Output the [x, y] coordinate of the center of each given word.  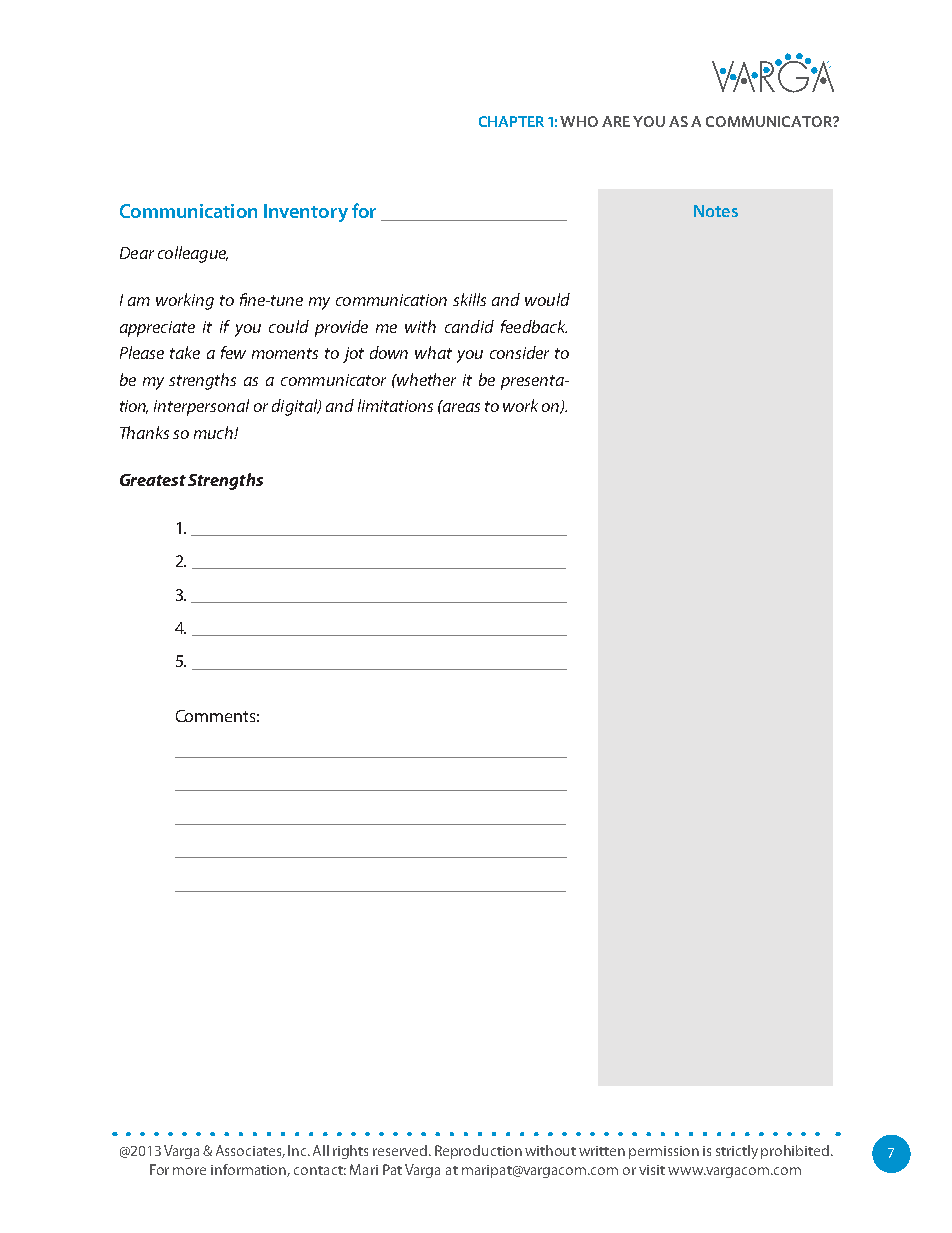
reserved [401, 1150]
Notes [716, 211]
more [189, 1171]
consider [519, 352]
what [433, 352]
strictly [737, 1152]
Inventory [306, 213]
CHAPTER [511, 121]
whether [426, 379]
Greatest [153, 480]
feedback [534, 326]
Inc [299, 1150]
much [214, 432]
